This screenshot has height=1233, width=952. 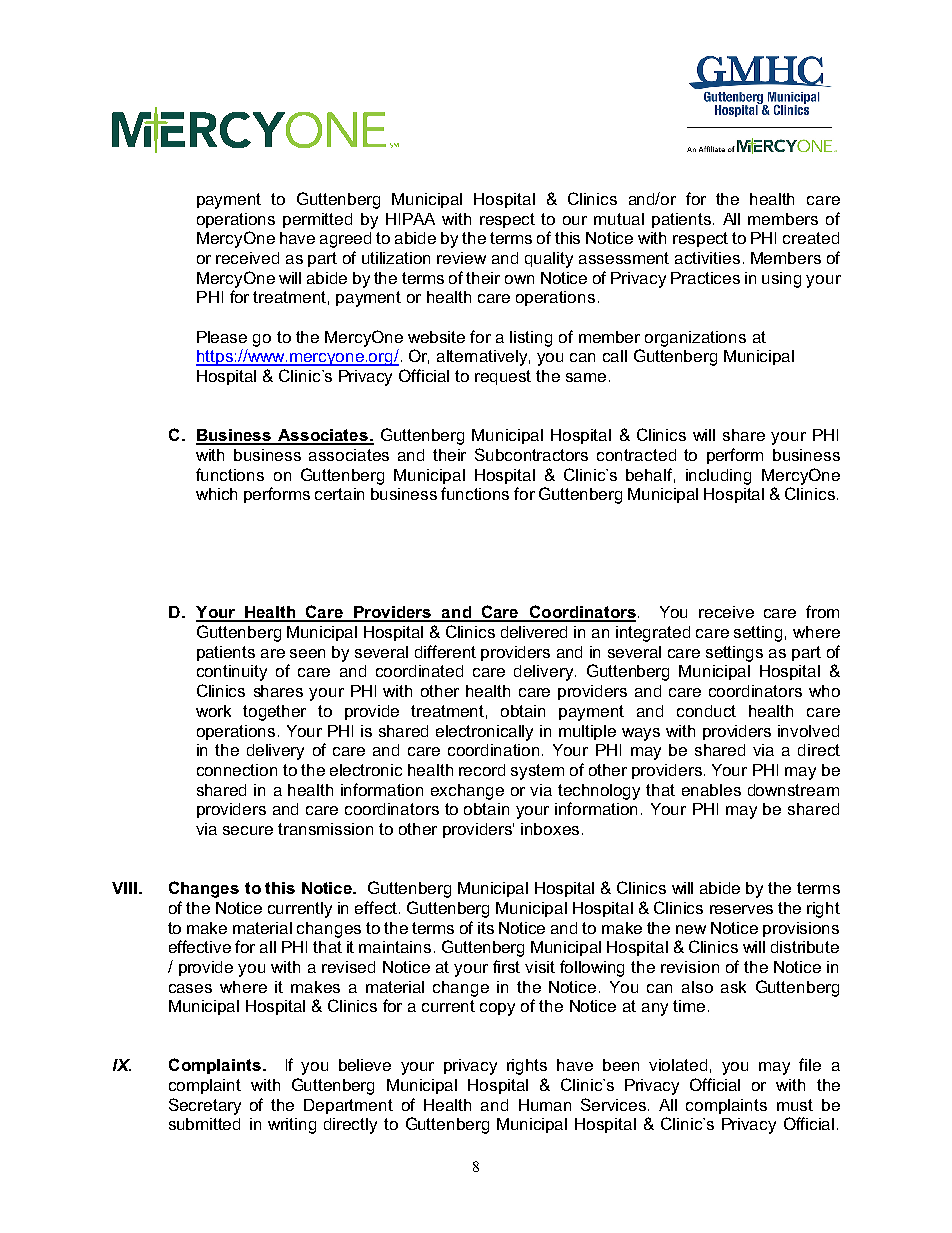 I want to click on Secretary, so click(x=205, y=1106).
